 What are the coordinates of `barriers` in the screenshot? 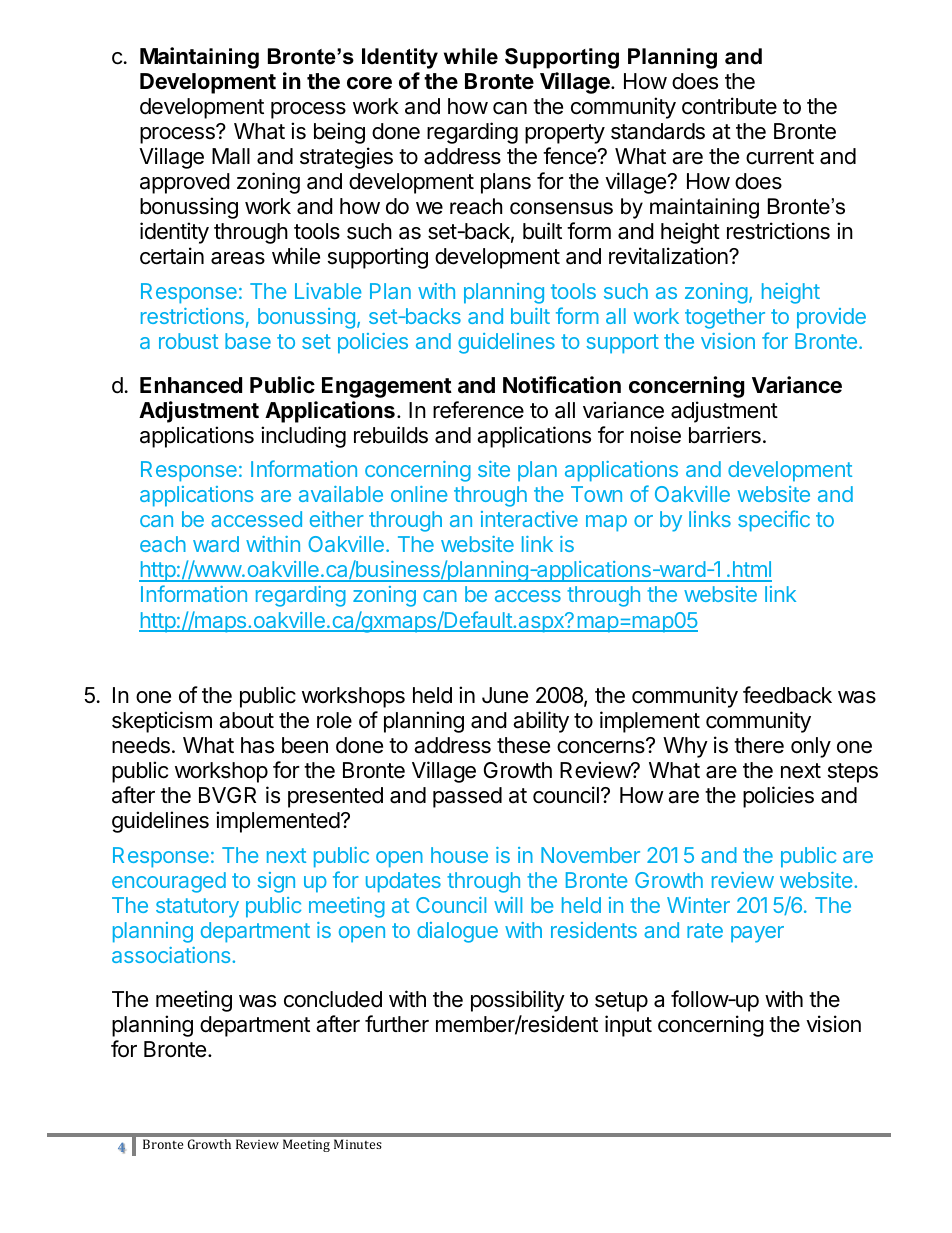 It's located at (725, 435).
